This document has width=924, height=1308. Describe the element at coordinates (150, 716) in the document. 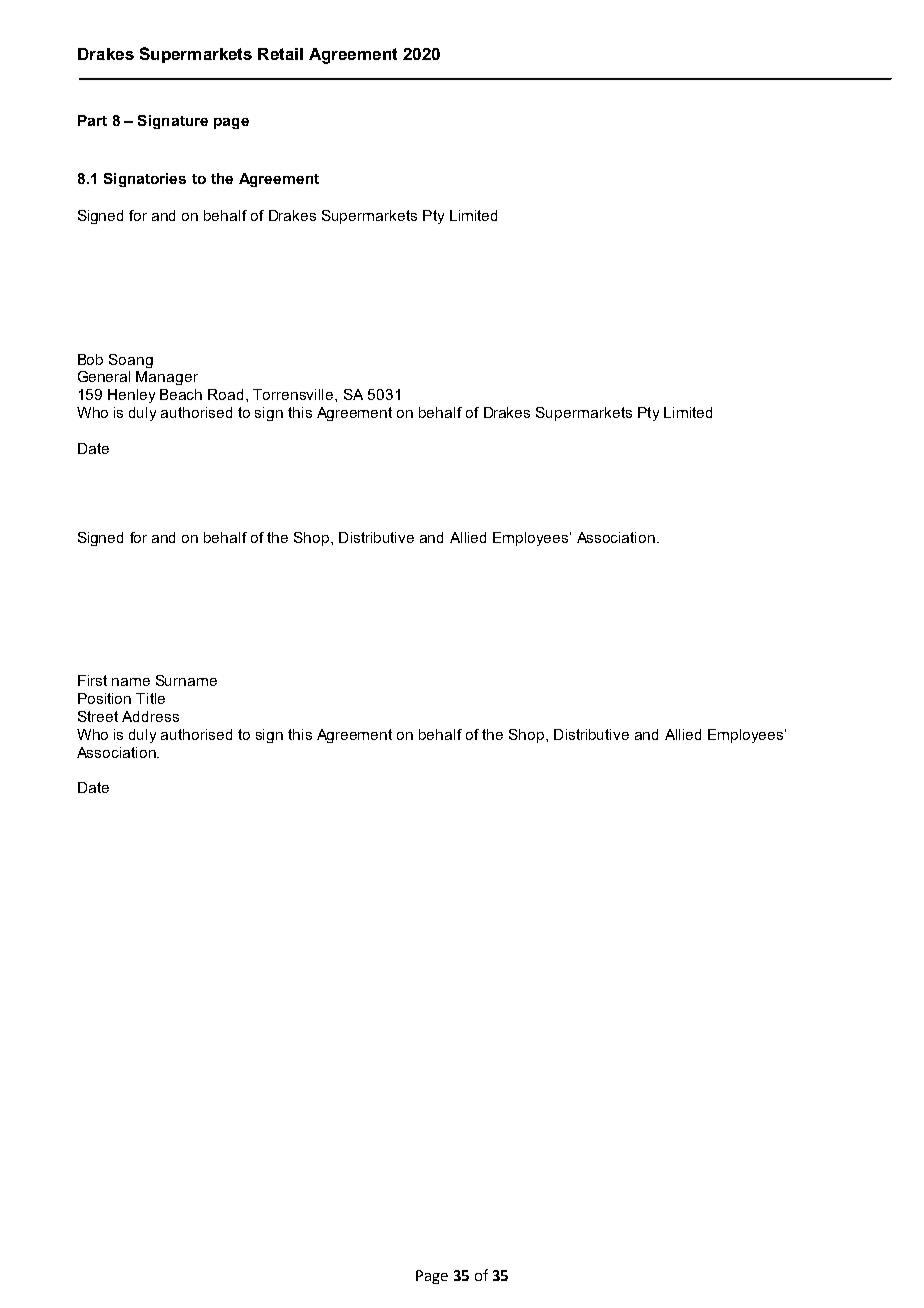

I see `Address` at that location.
